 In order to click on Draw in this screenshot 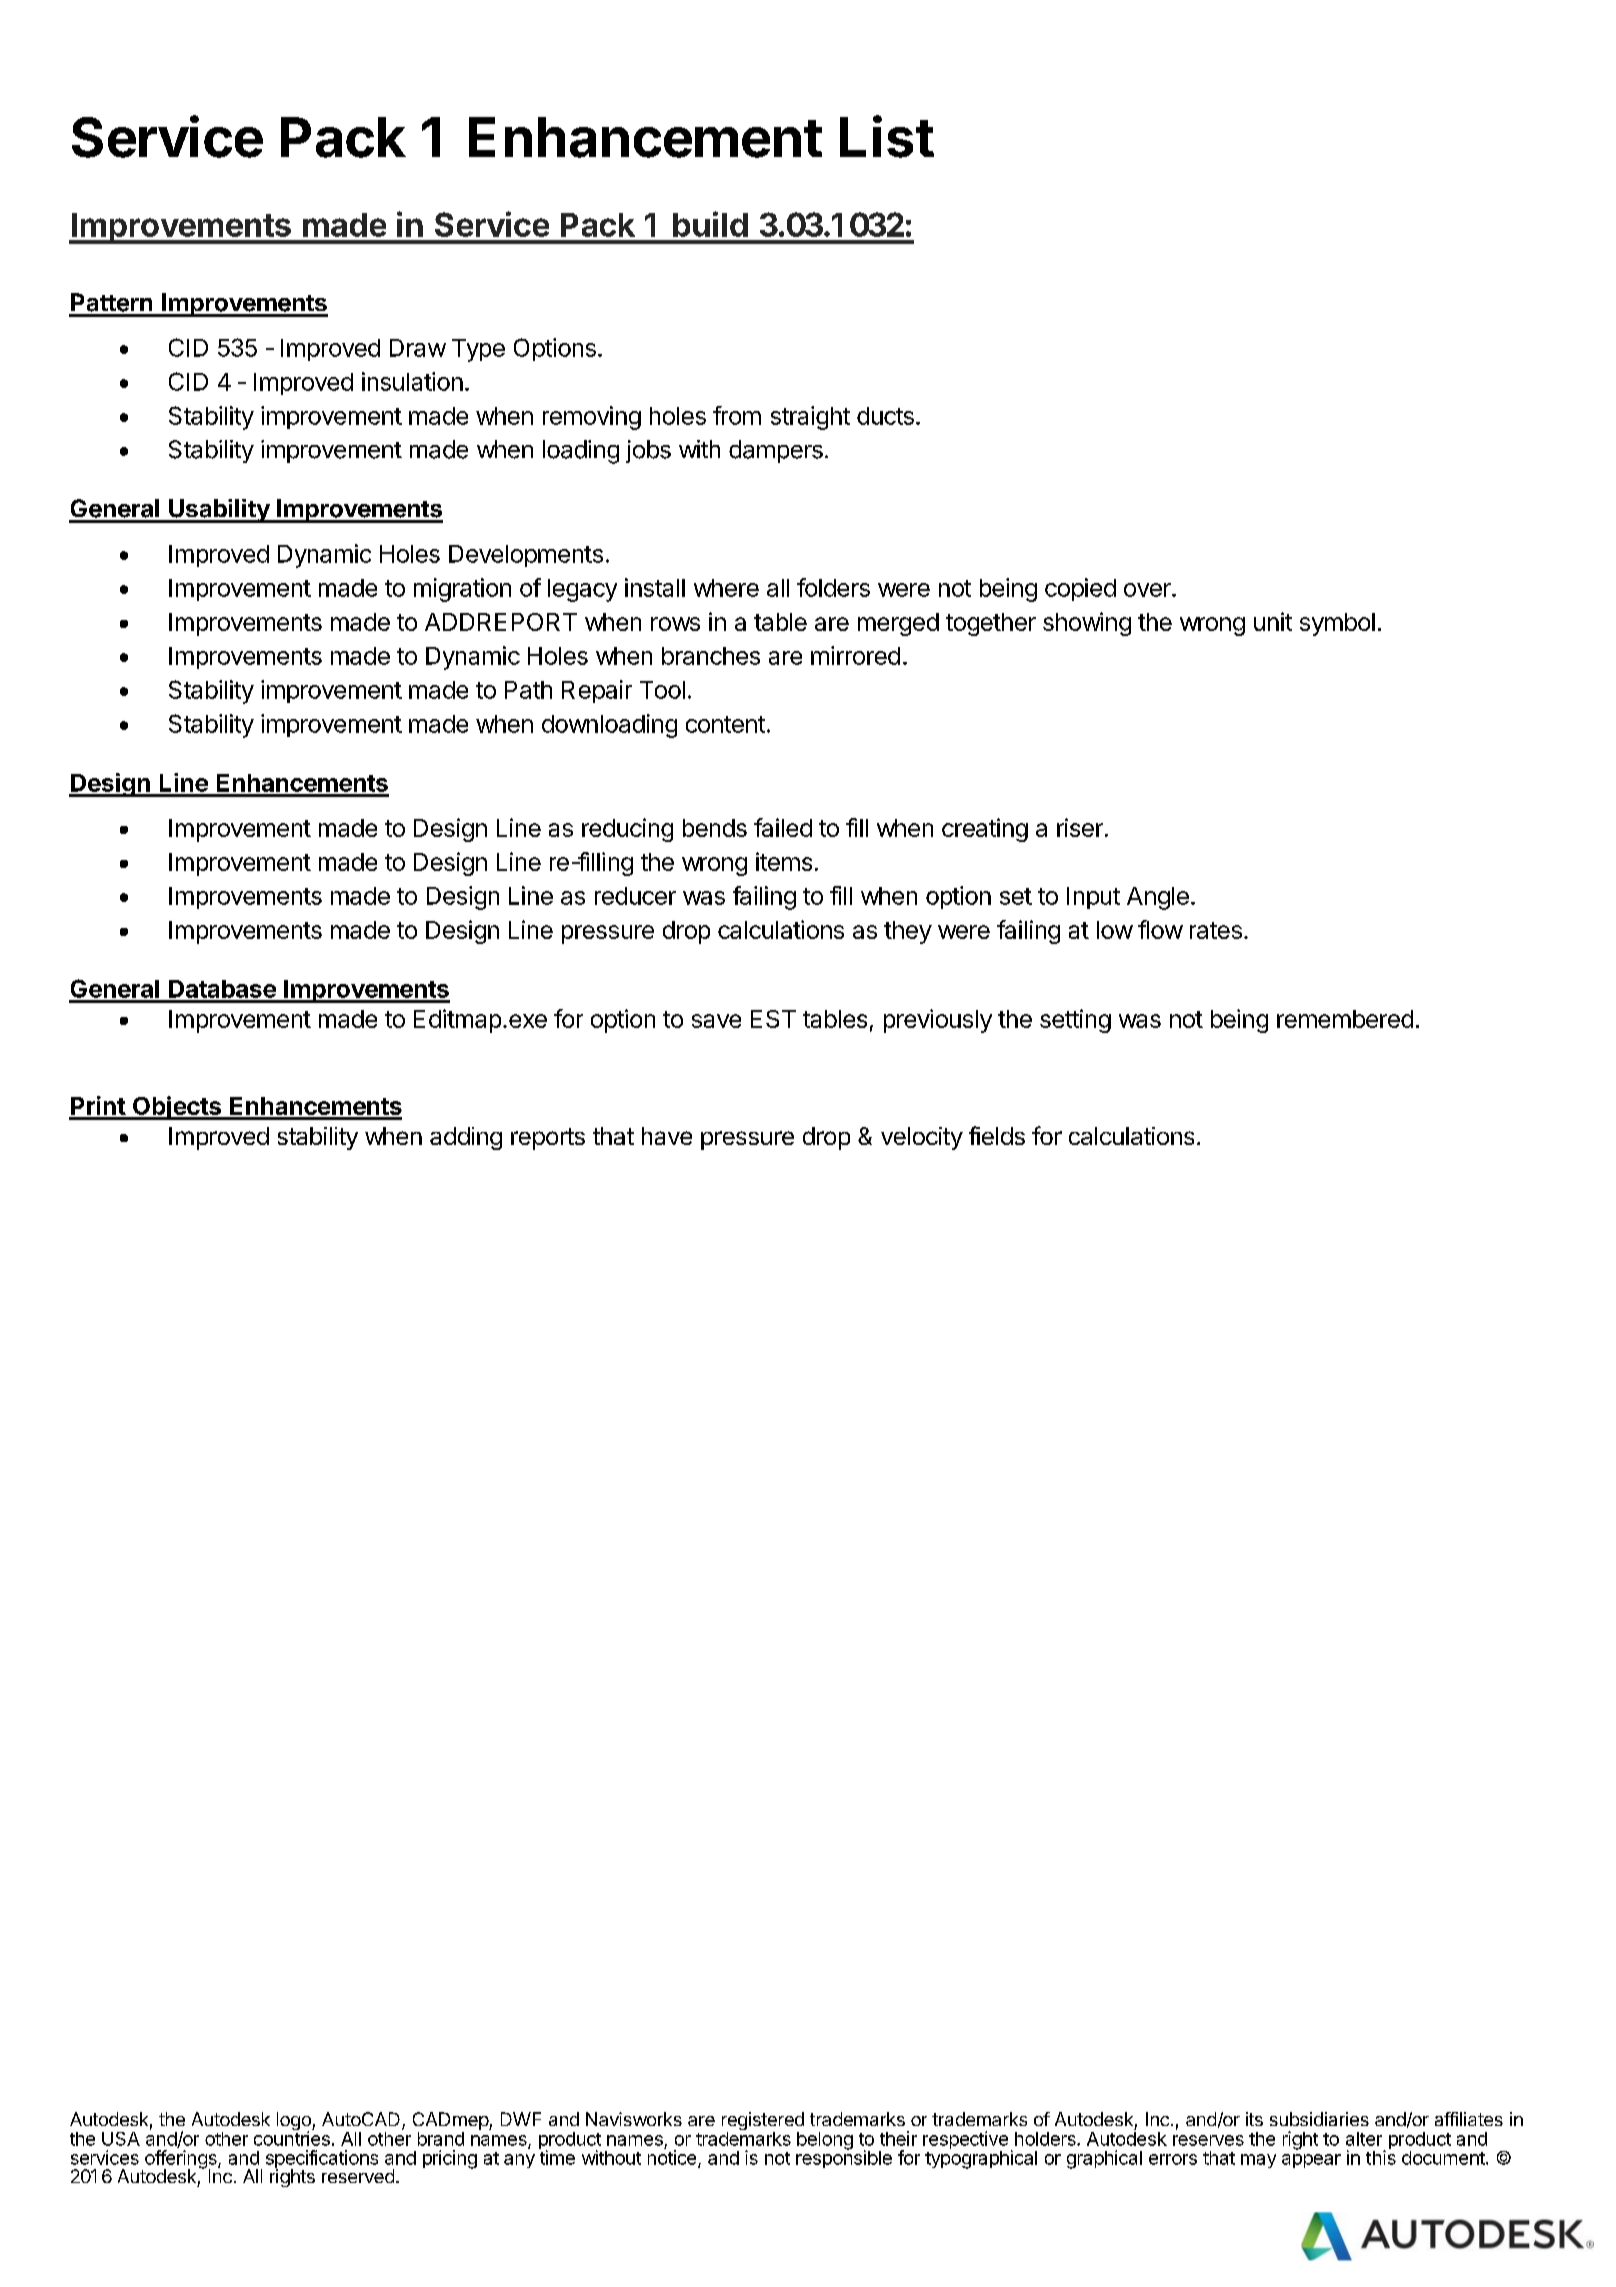, I will do `click(418, 348)`.
